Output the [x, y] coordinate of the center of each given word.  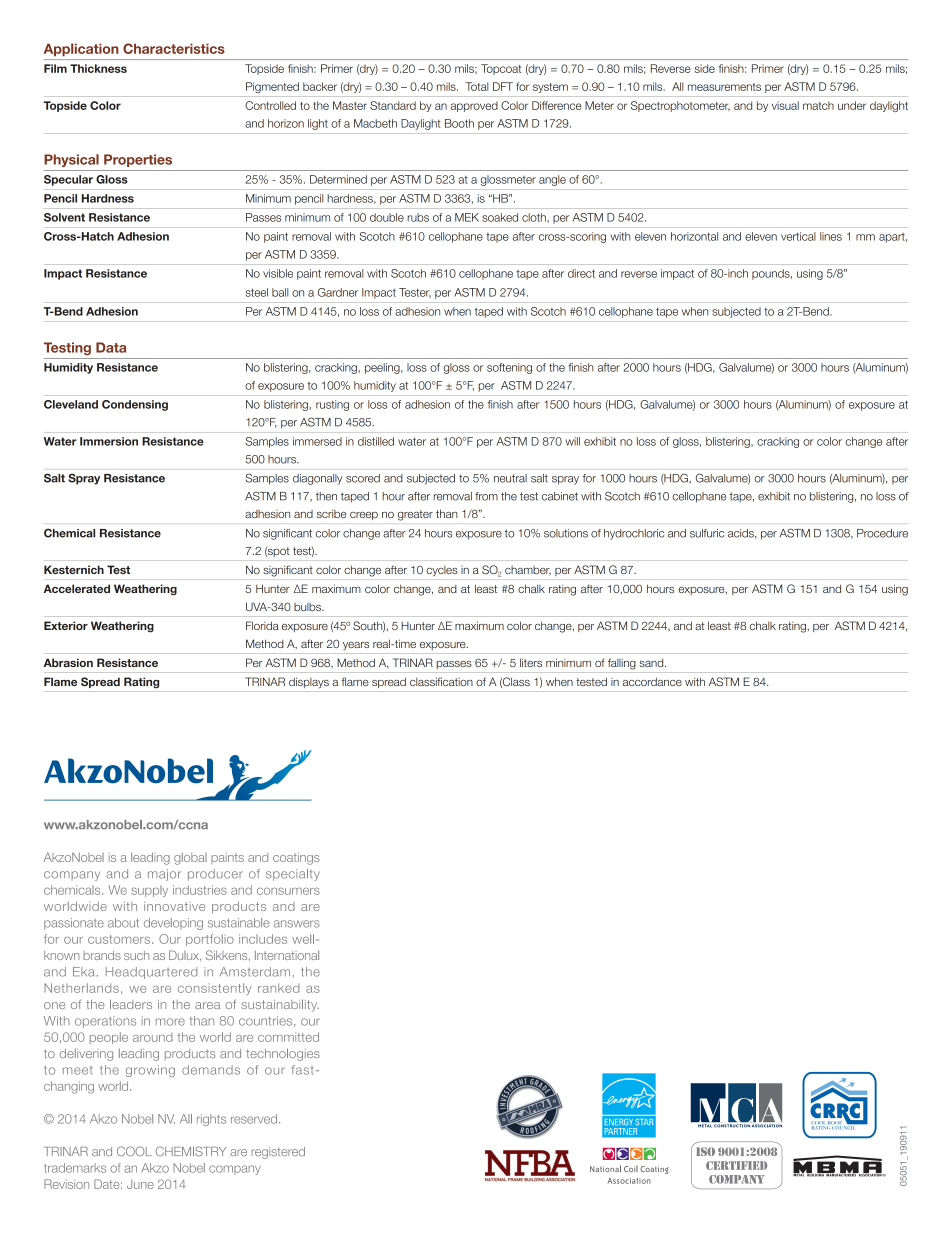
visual [785, 105]
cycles [442, 571]
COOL [134, 1151]
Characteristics [174, 48]
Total [476, 86]
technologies [283, 1054]
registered [278, 1153]
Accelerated [76, 588]
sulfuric [707, 533]
